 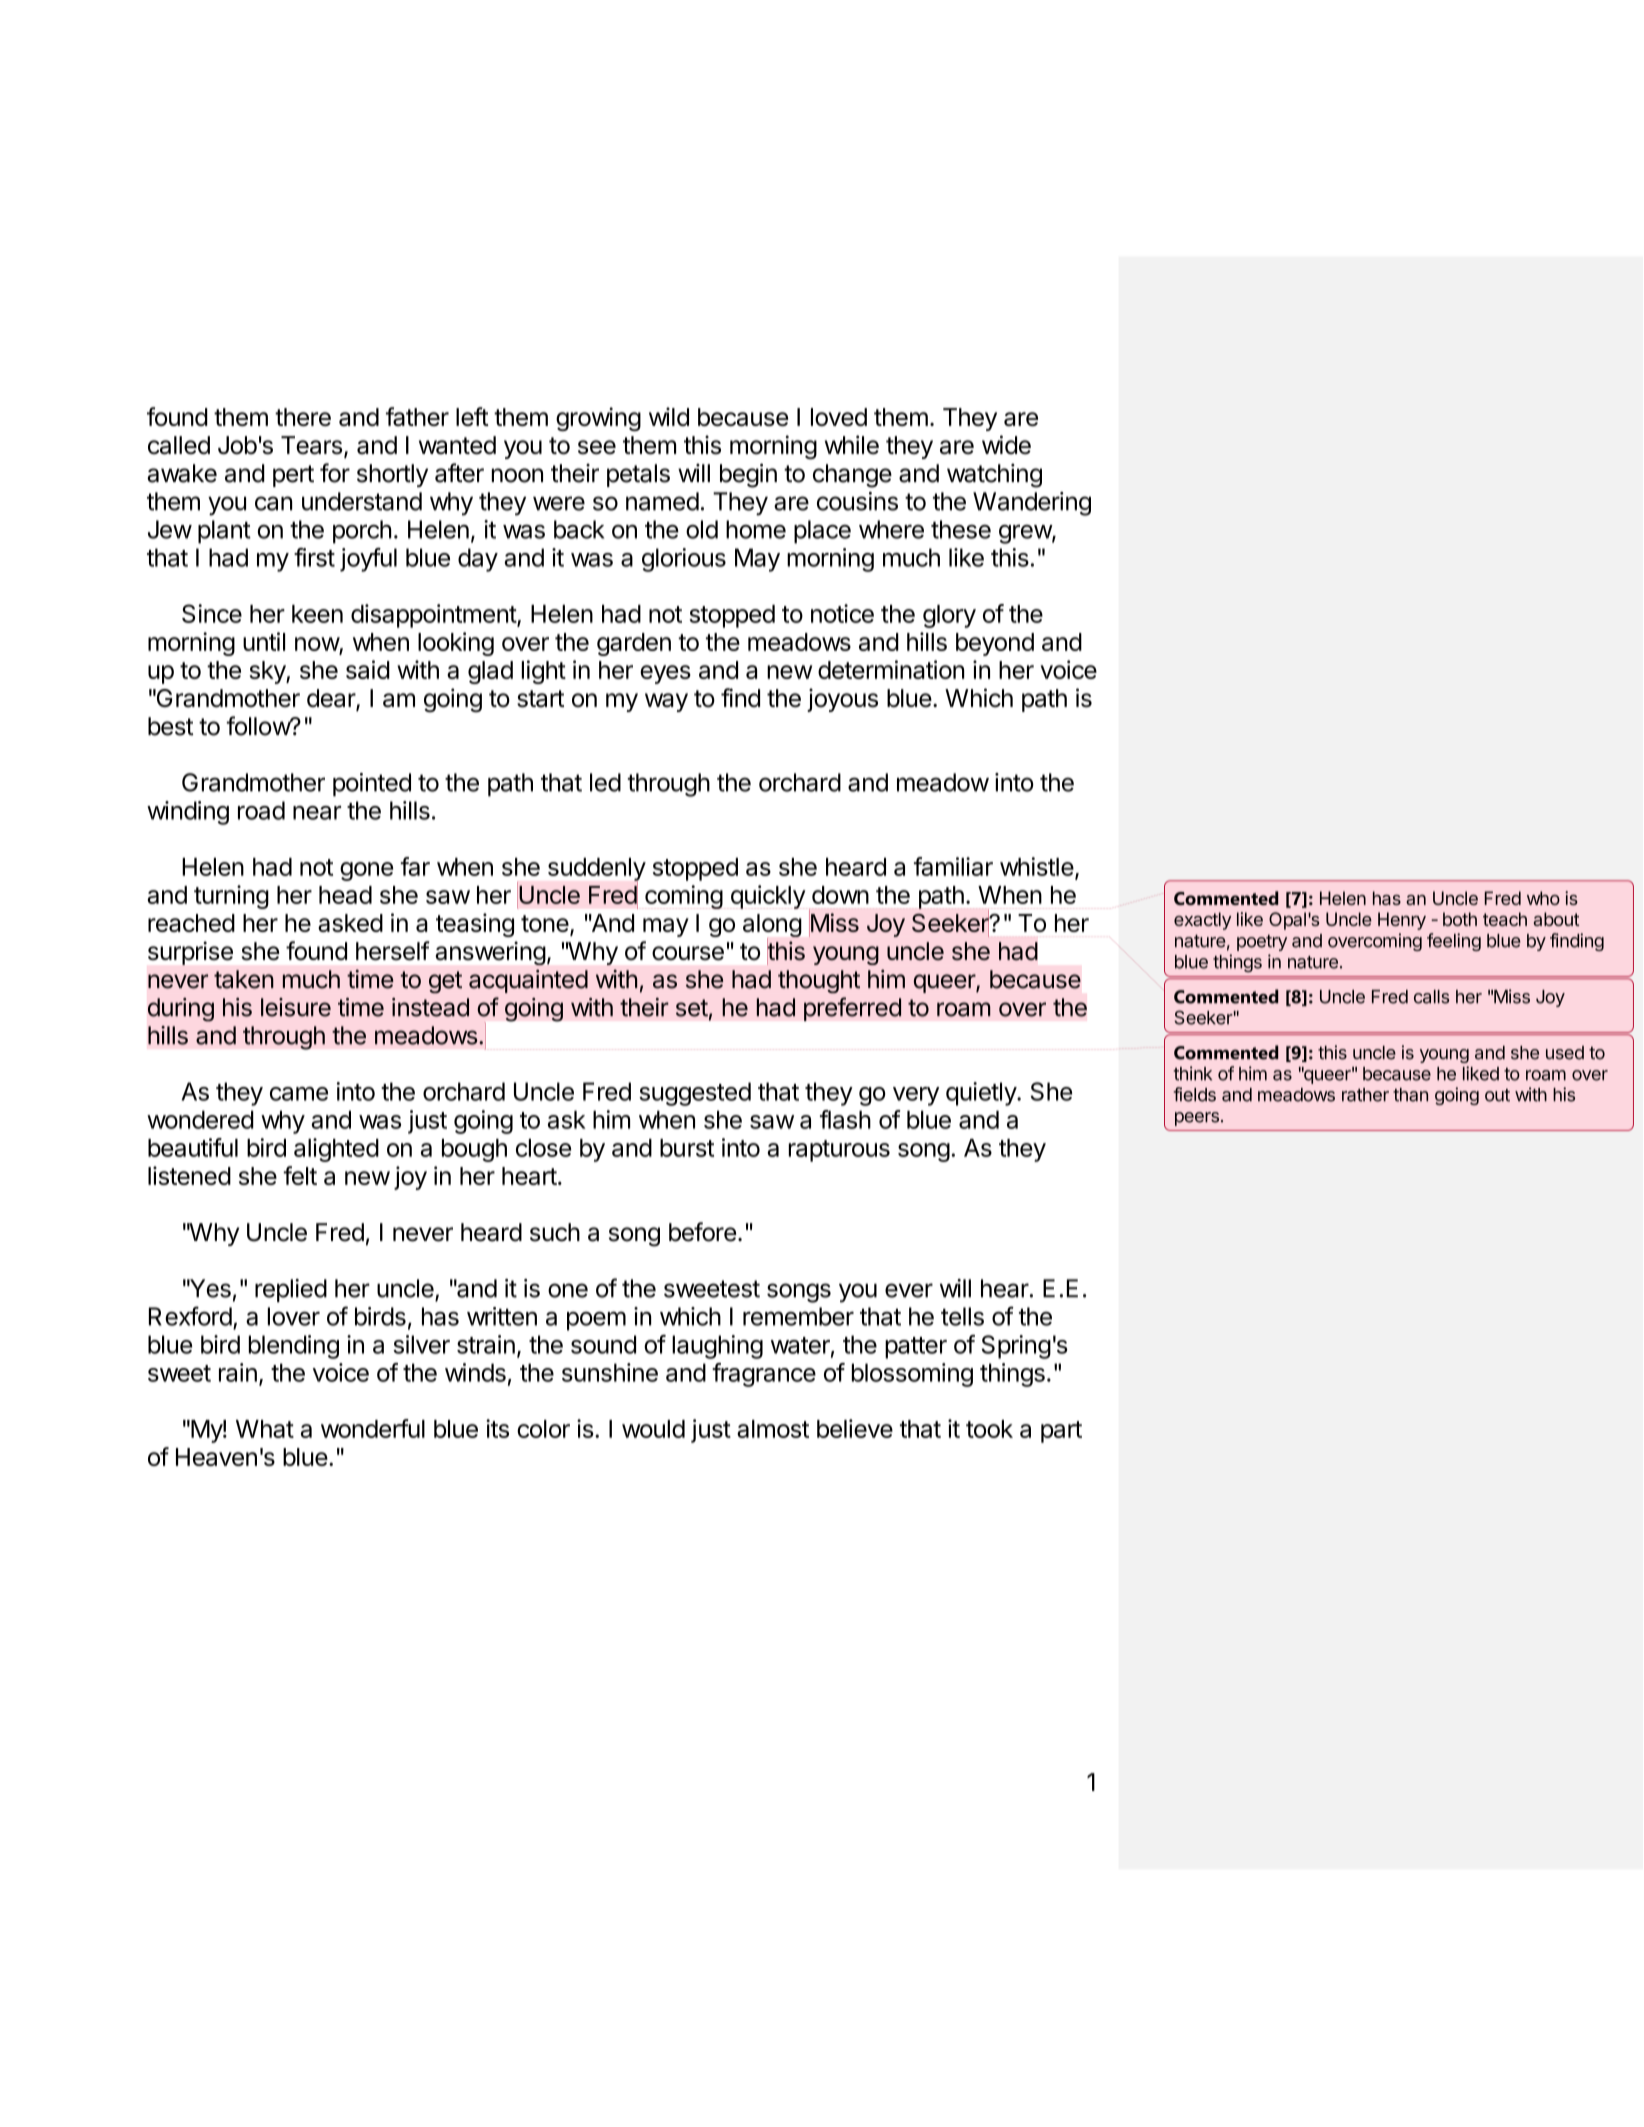 What do you see at coordinates (299, 1094) in the screenshot?
I see `came` at bounding box center [299, 1094].
